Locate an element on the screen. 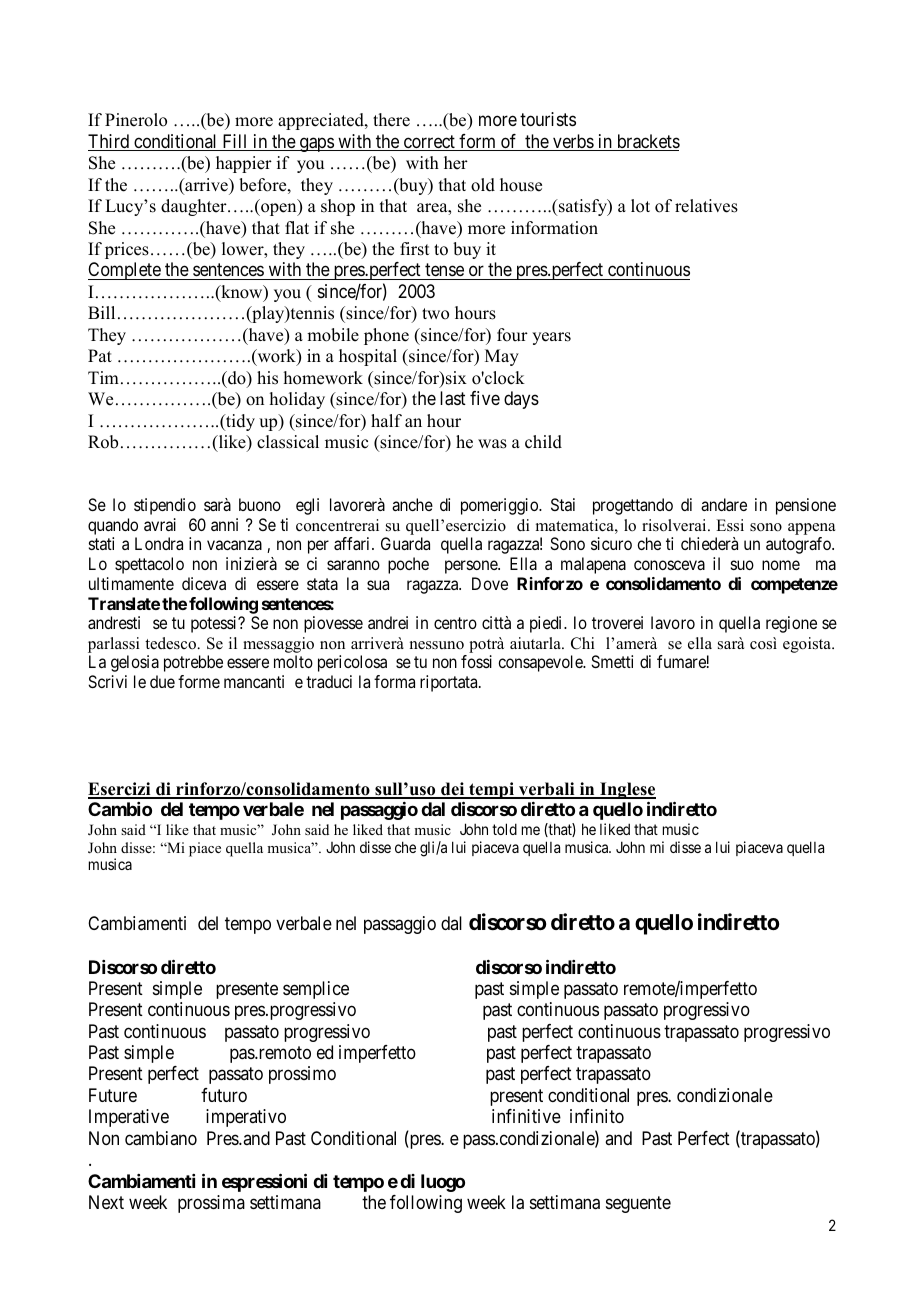  semplice is located at coordinates (316, 990).
